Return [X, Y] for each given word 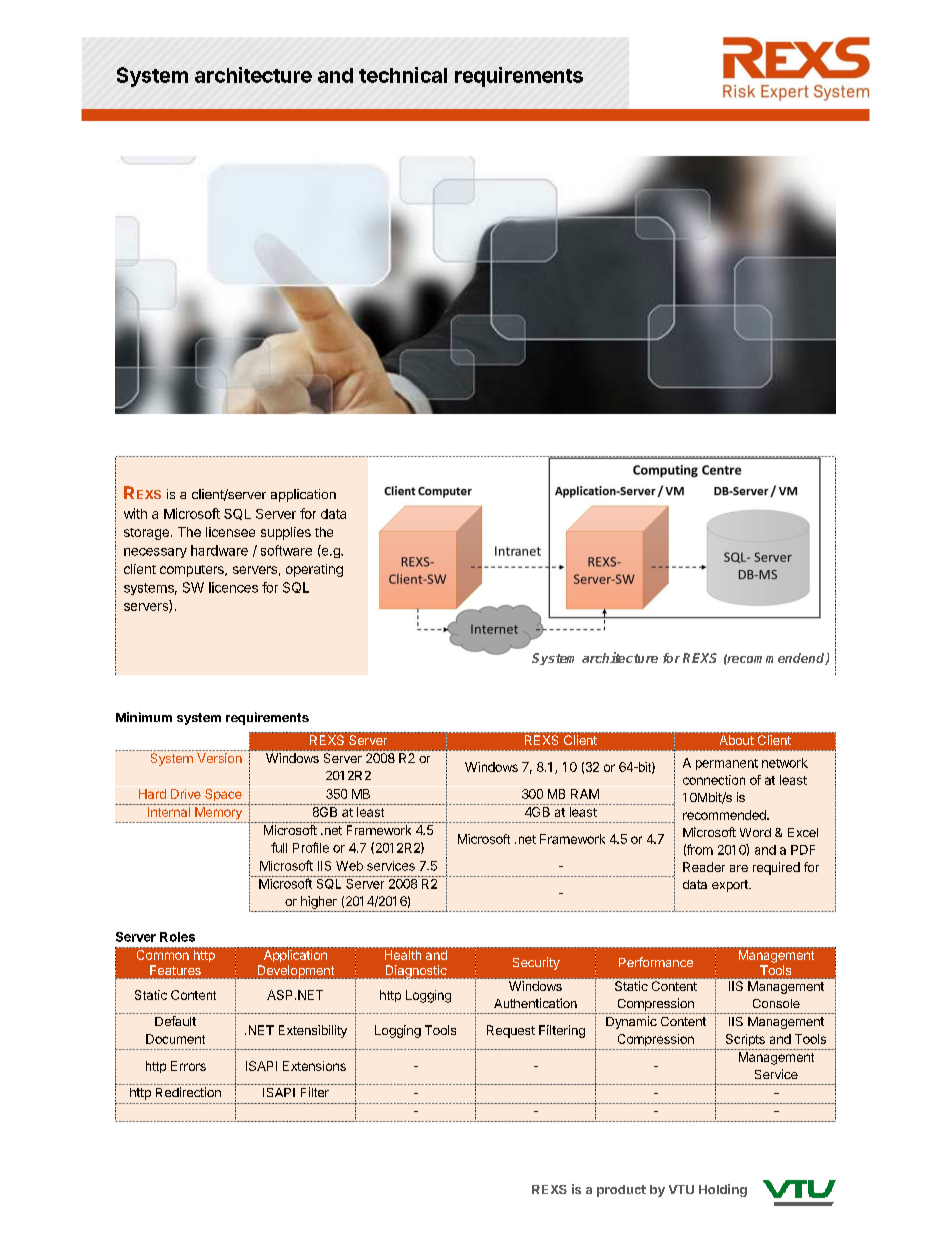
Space [223, 795]
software [286, 550]
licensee [230, 532]
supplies [286, 533]
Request [511, 1031]
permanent [727, 764]
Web [349, 866]
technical [403, 75]
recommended [725, 815]
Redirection [188, 1092]
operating [314, 570]
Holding [723, 1190]
